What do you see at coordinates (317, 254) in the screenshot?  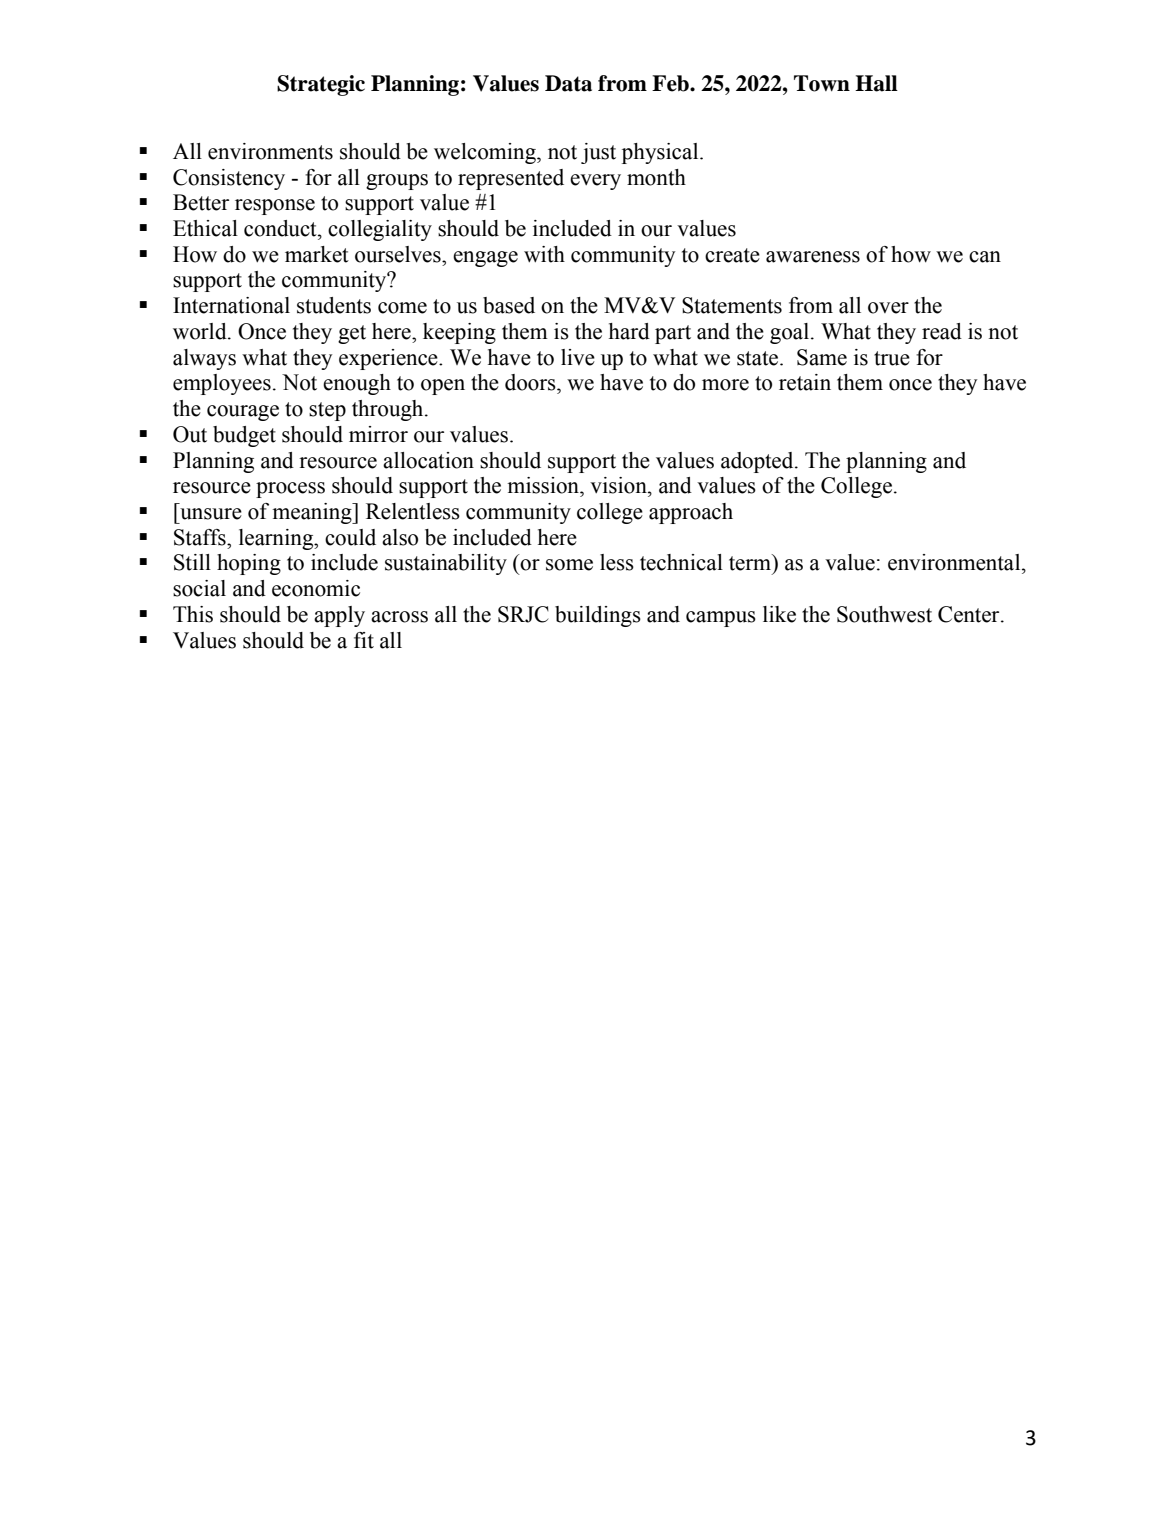 I see `market` at bounding box center [317, 254].
